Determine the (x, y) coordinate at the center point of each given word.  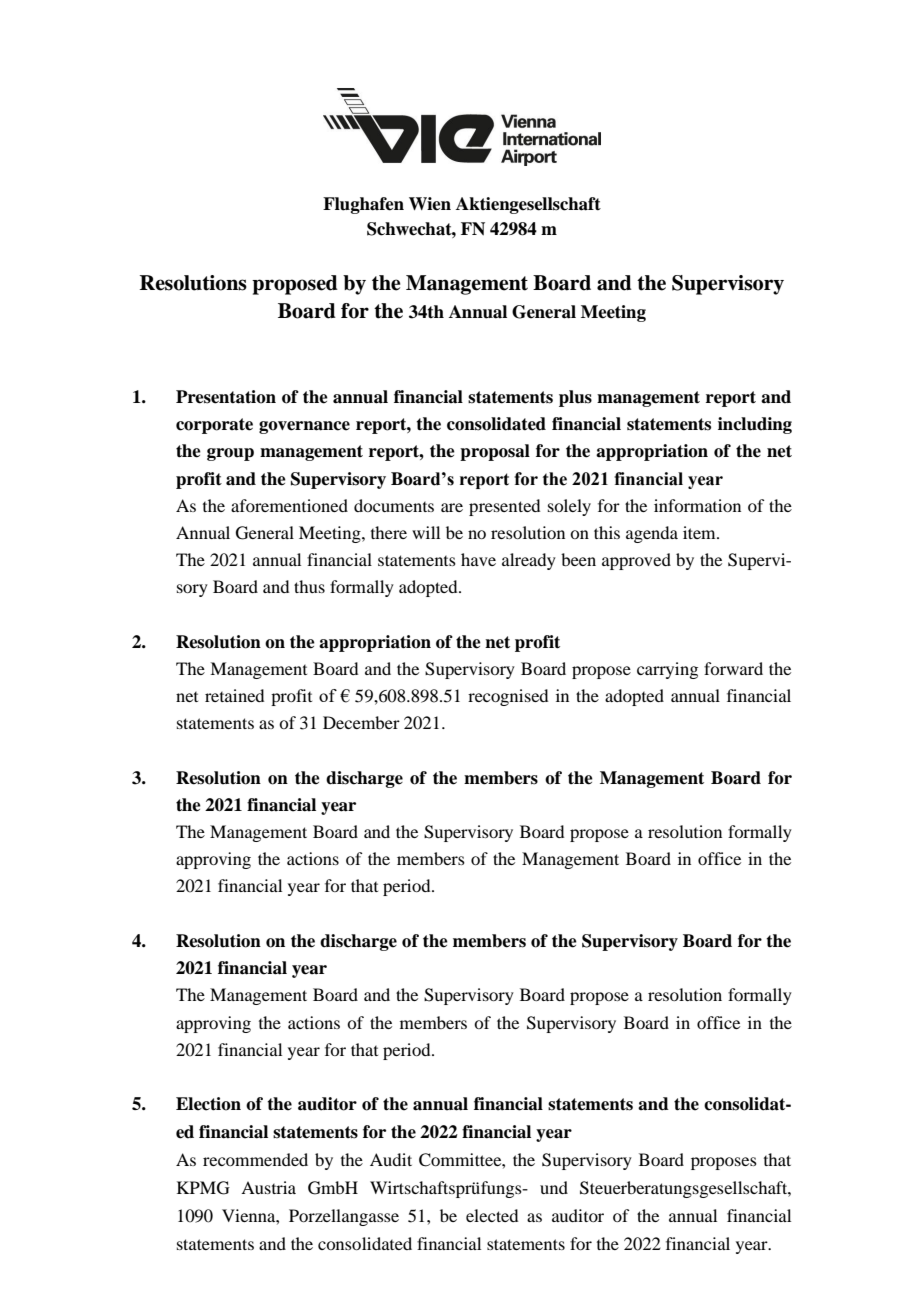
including (755, 425)
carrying (667, 670)
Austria (268, 1187)
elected (492, 1215)
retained (234, 695)
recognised (508, 697)
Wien (430, 204)
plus (575, 398)
